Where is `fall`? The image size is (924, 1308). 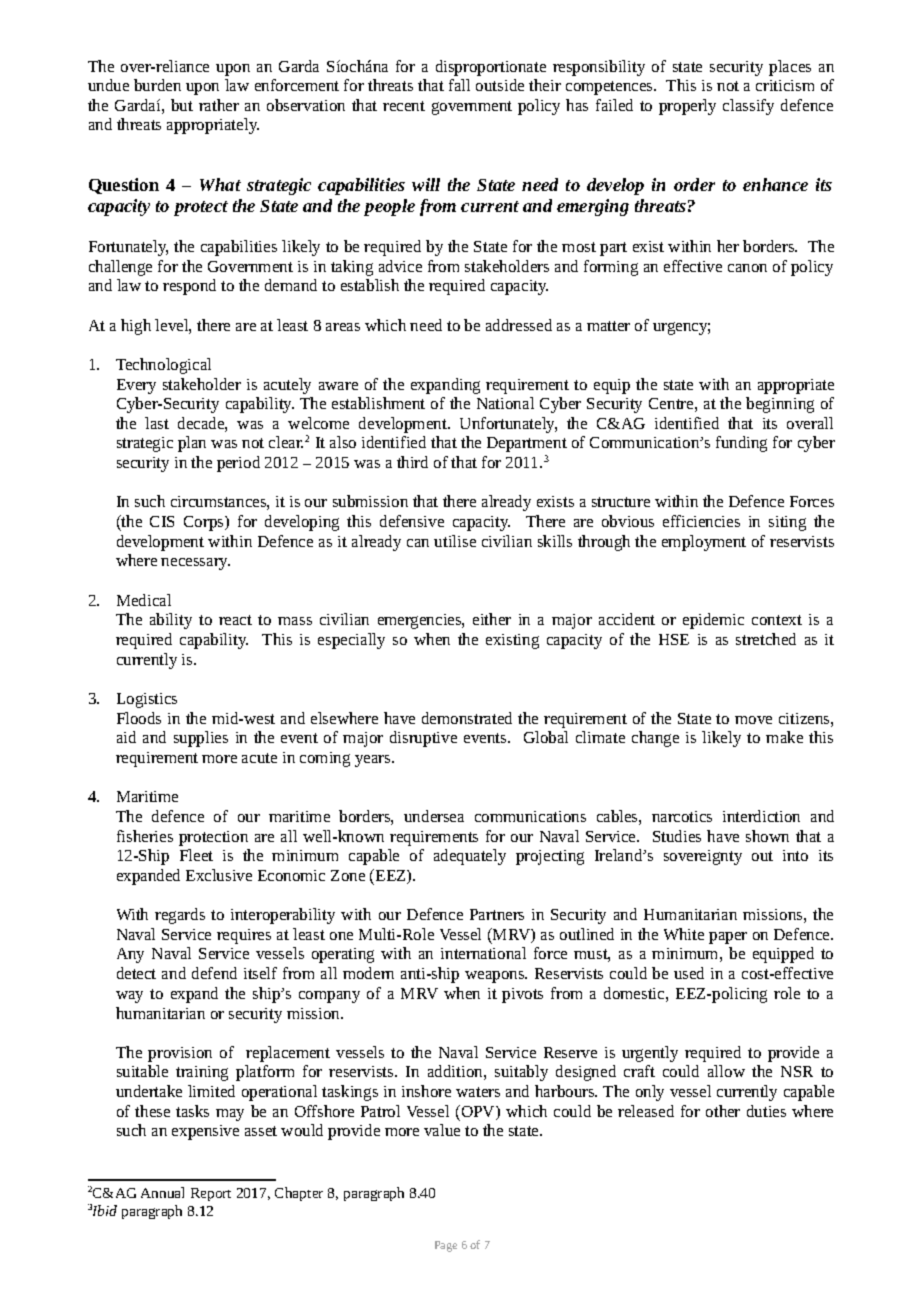
fall is located at coordinates (459, 85).
